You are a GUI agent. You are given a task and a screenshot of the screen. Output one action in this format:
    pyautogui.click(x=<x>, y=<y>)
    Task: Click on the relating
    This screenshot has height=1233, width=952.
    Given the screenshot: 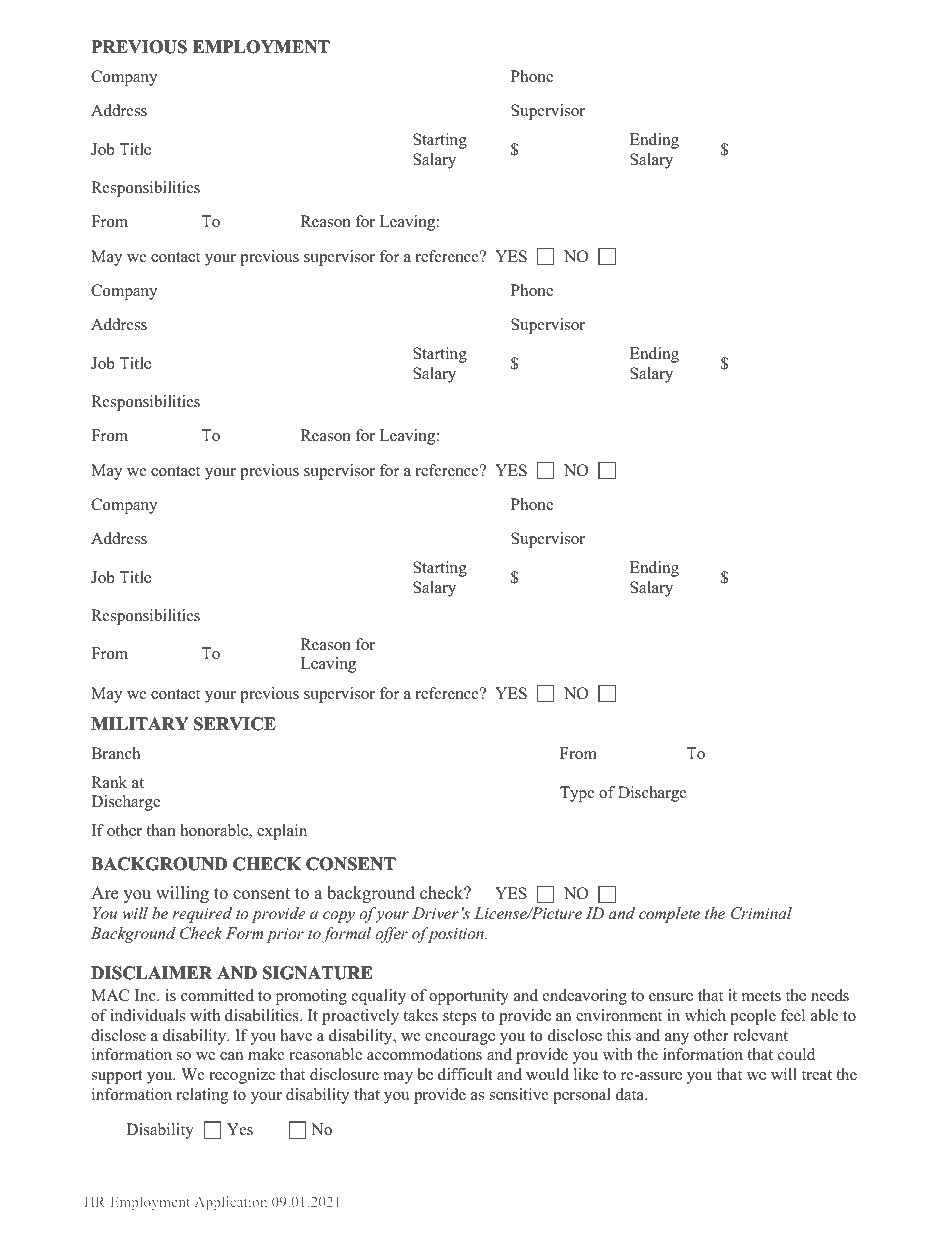 What is the action you would take?
    pyautogui.click(x=202, y=1096)
